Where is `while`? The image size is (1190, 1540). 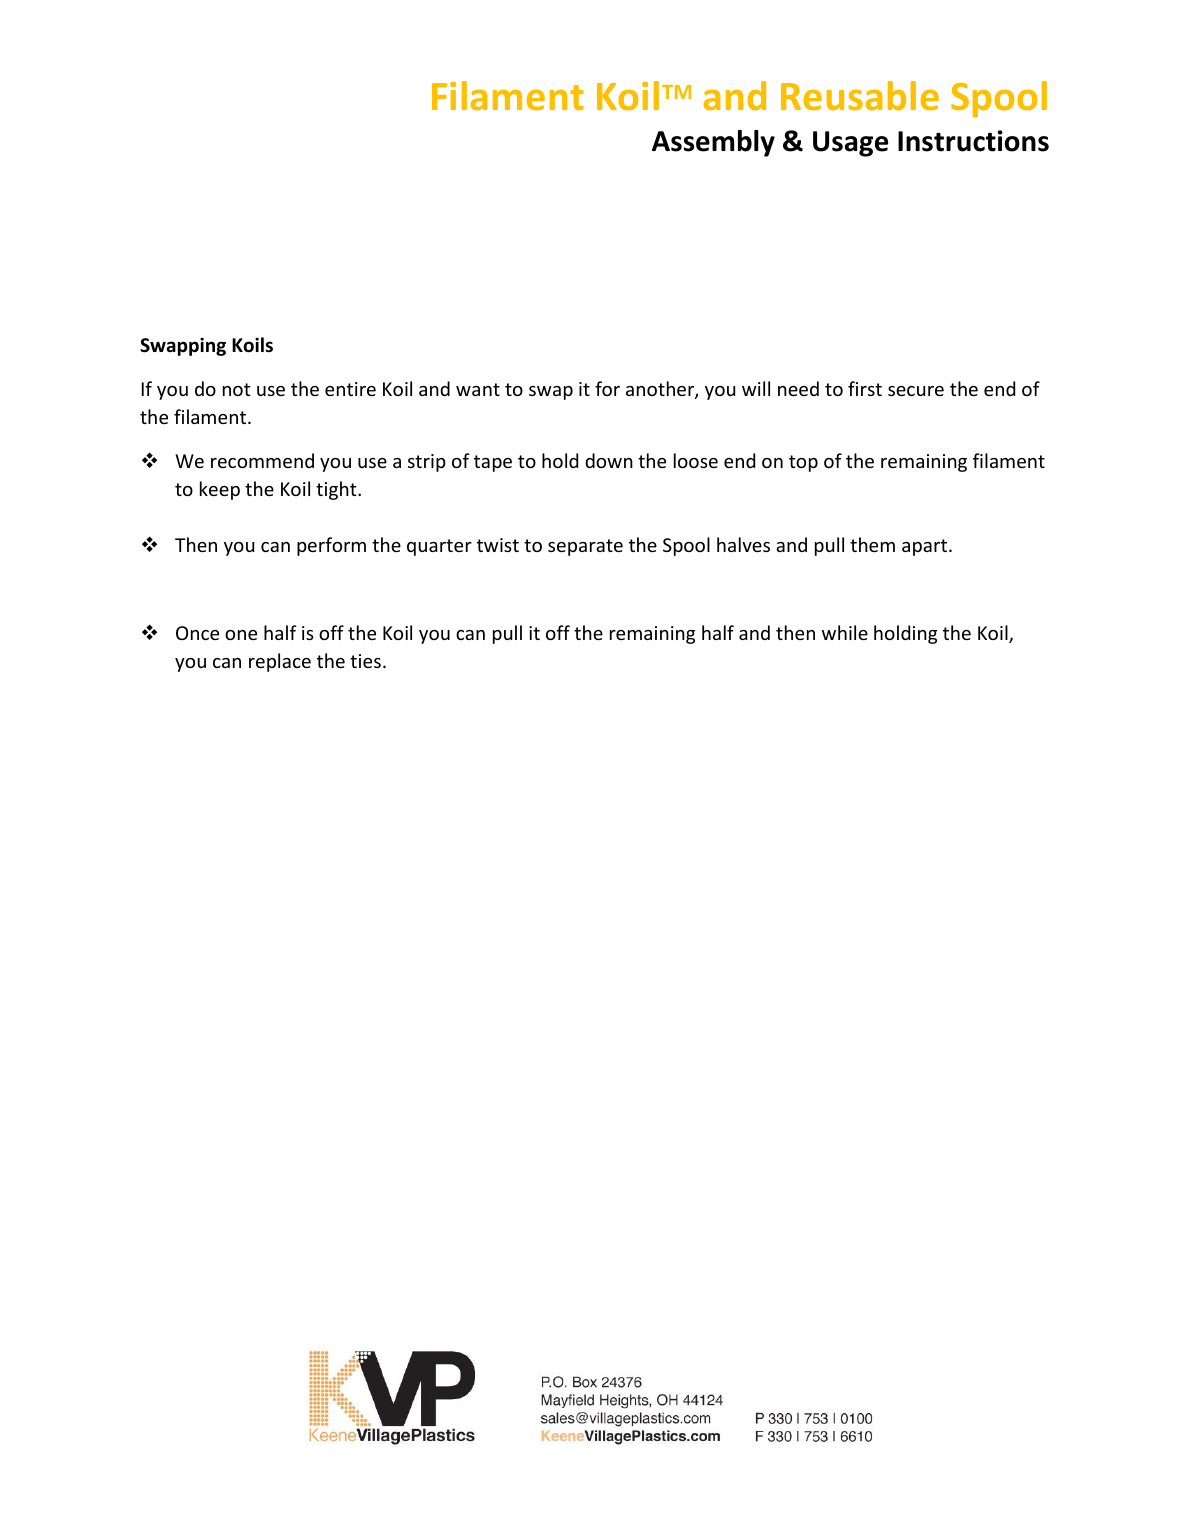
while is located at coordinates (845, 632).
